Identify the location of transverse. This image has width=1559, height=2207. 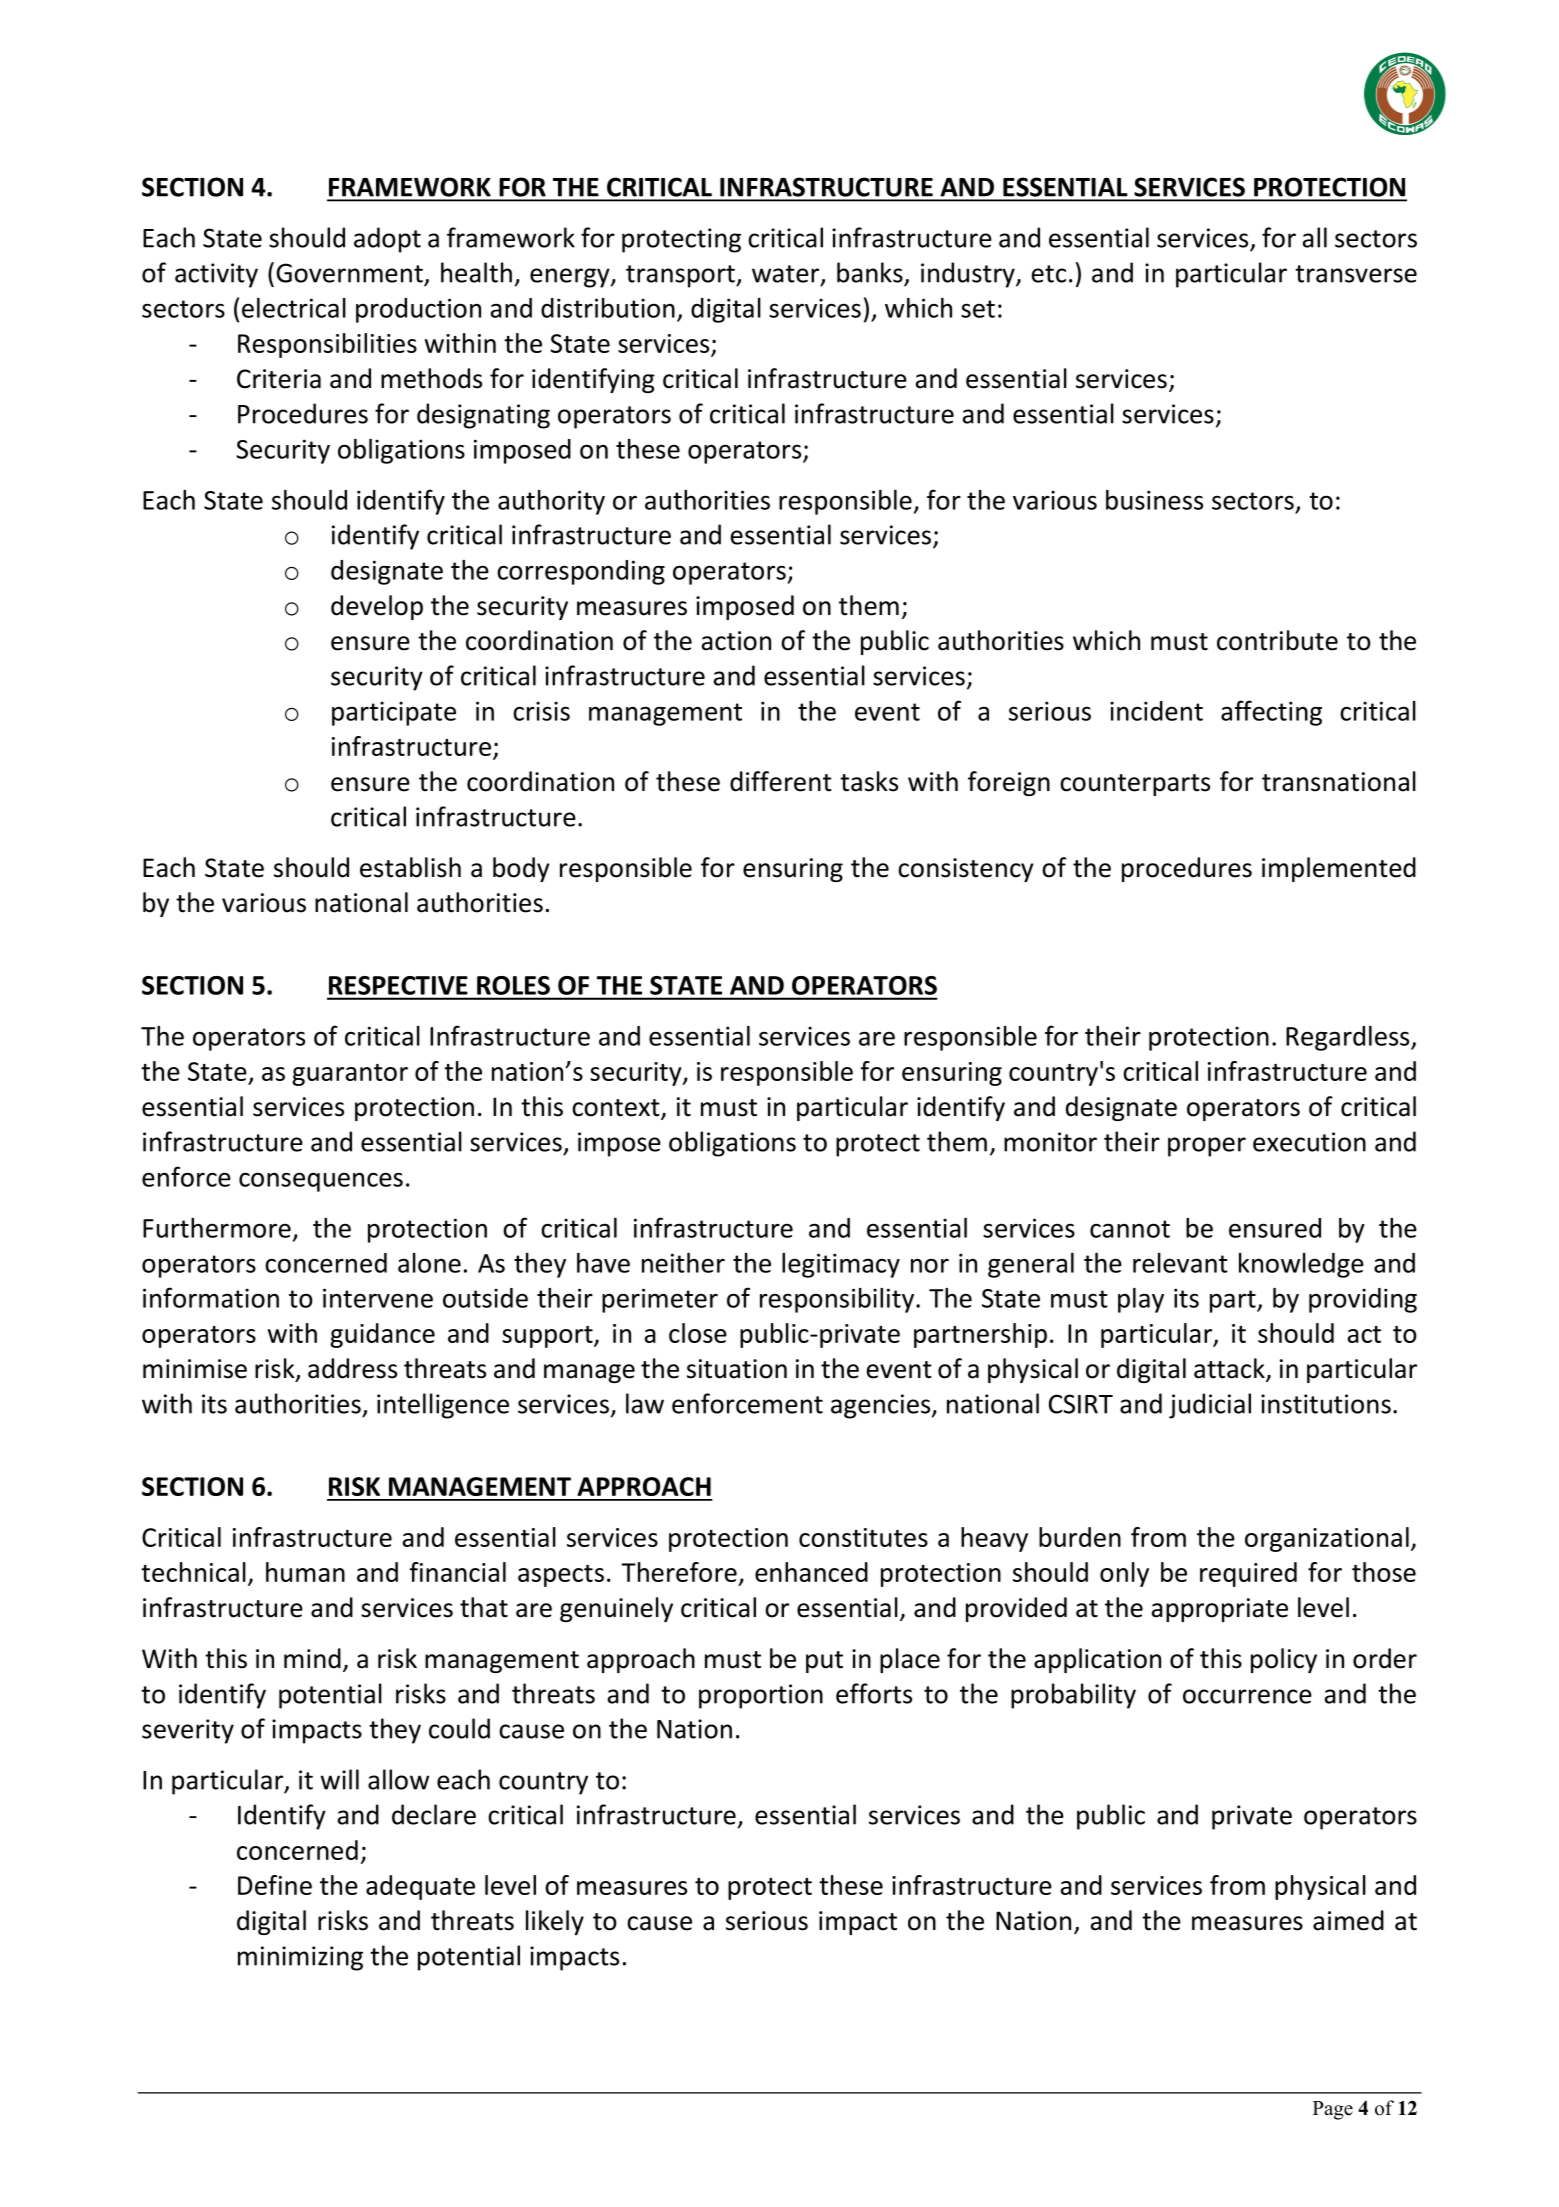
(1356, 274).
